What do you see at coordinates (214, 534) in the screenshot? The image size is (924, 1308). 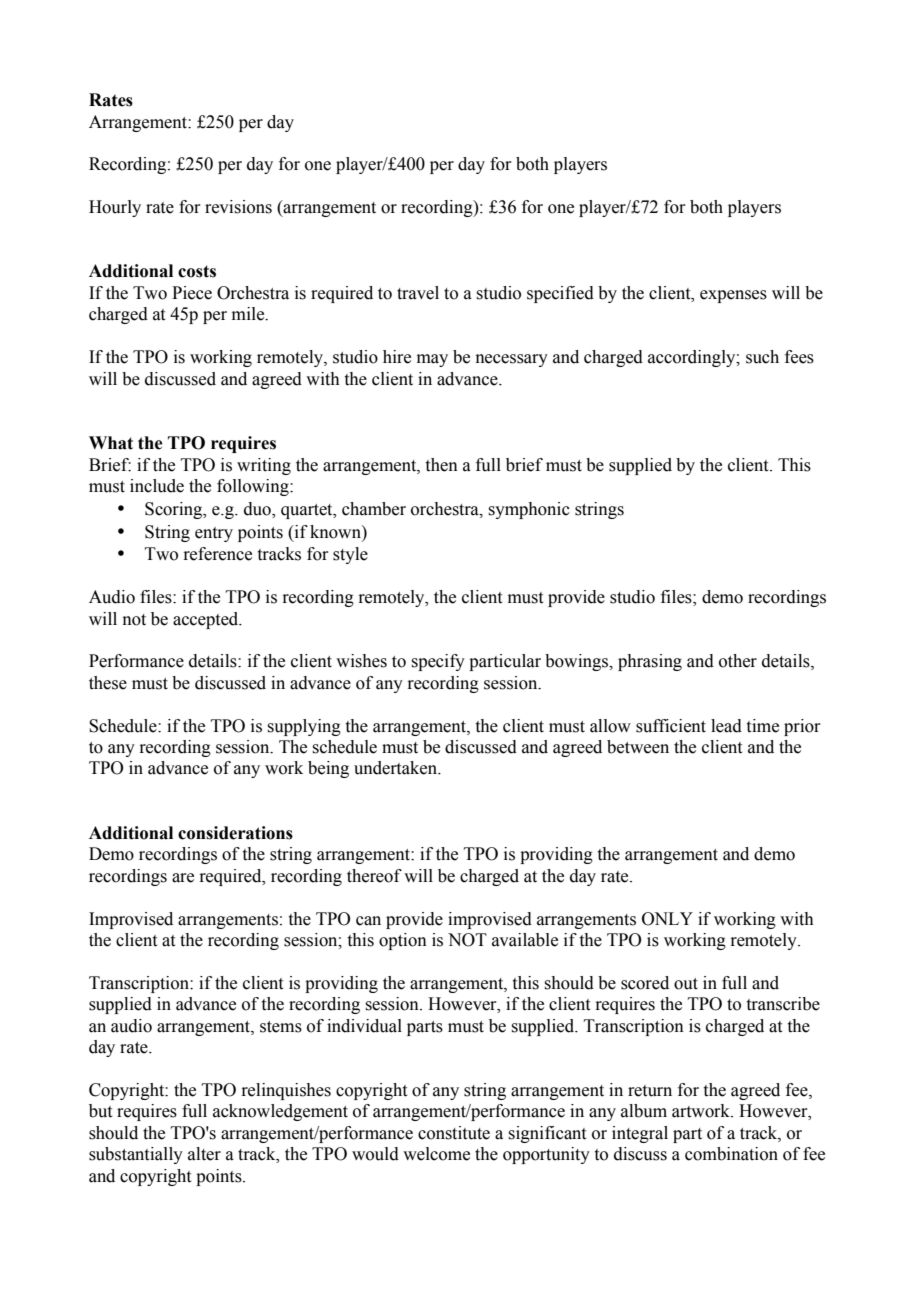 I see `entry` at bounding box center [214, 534].
